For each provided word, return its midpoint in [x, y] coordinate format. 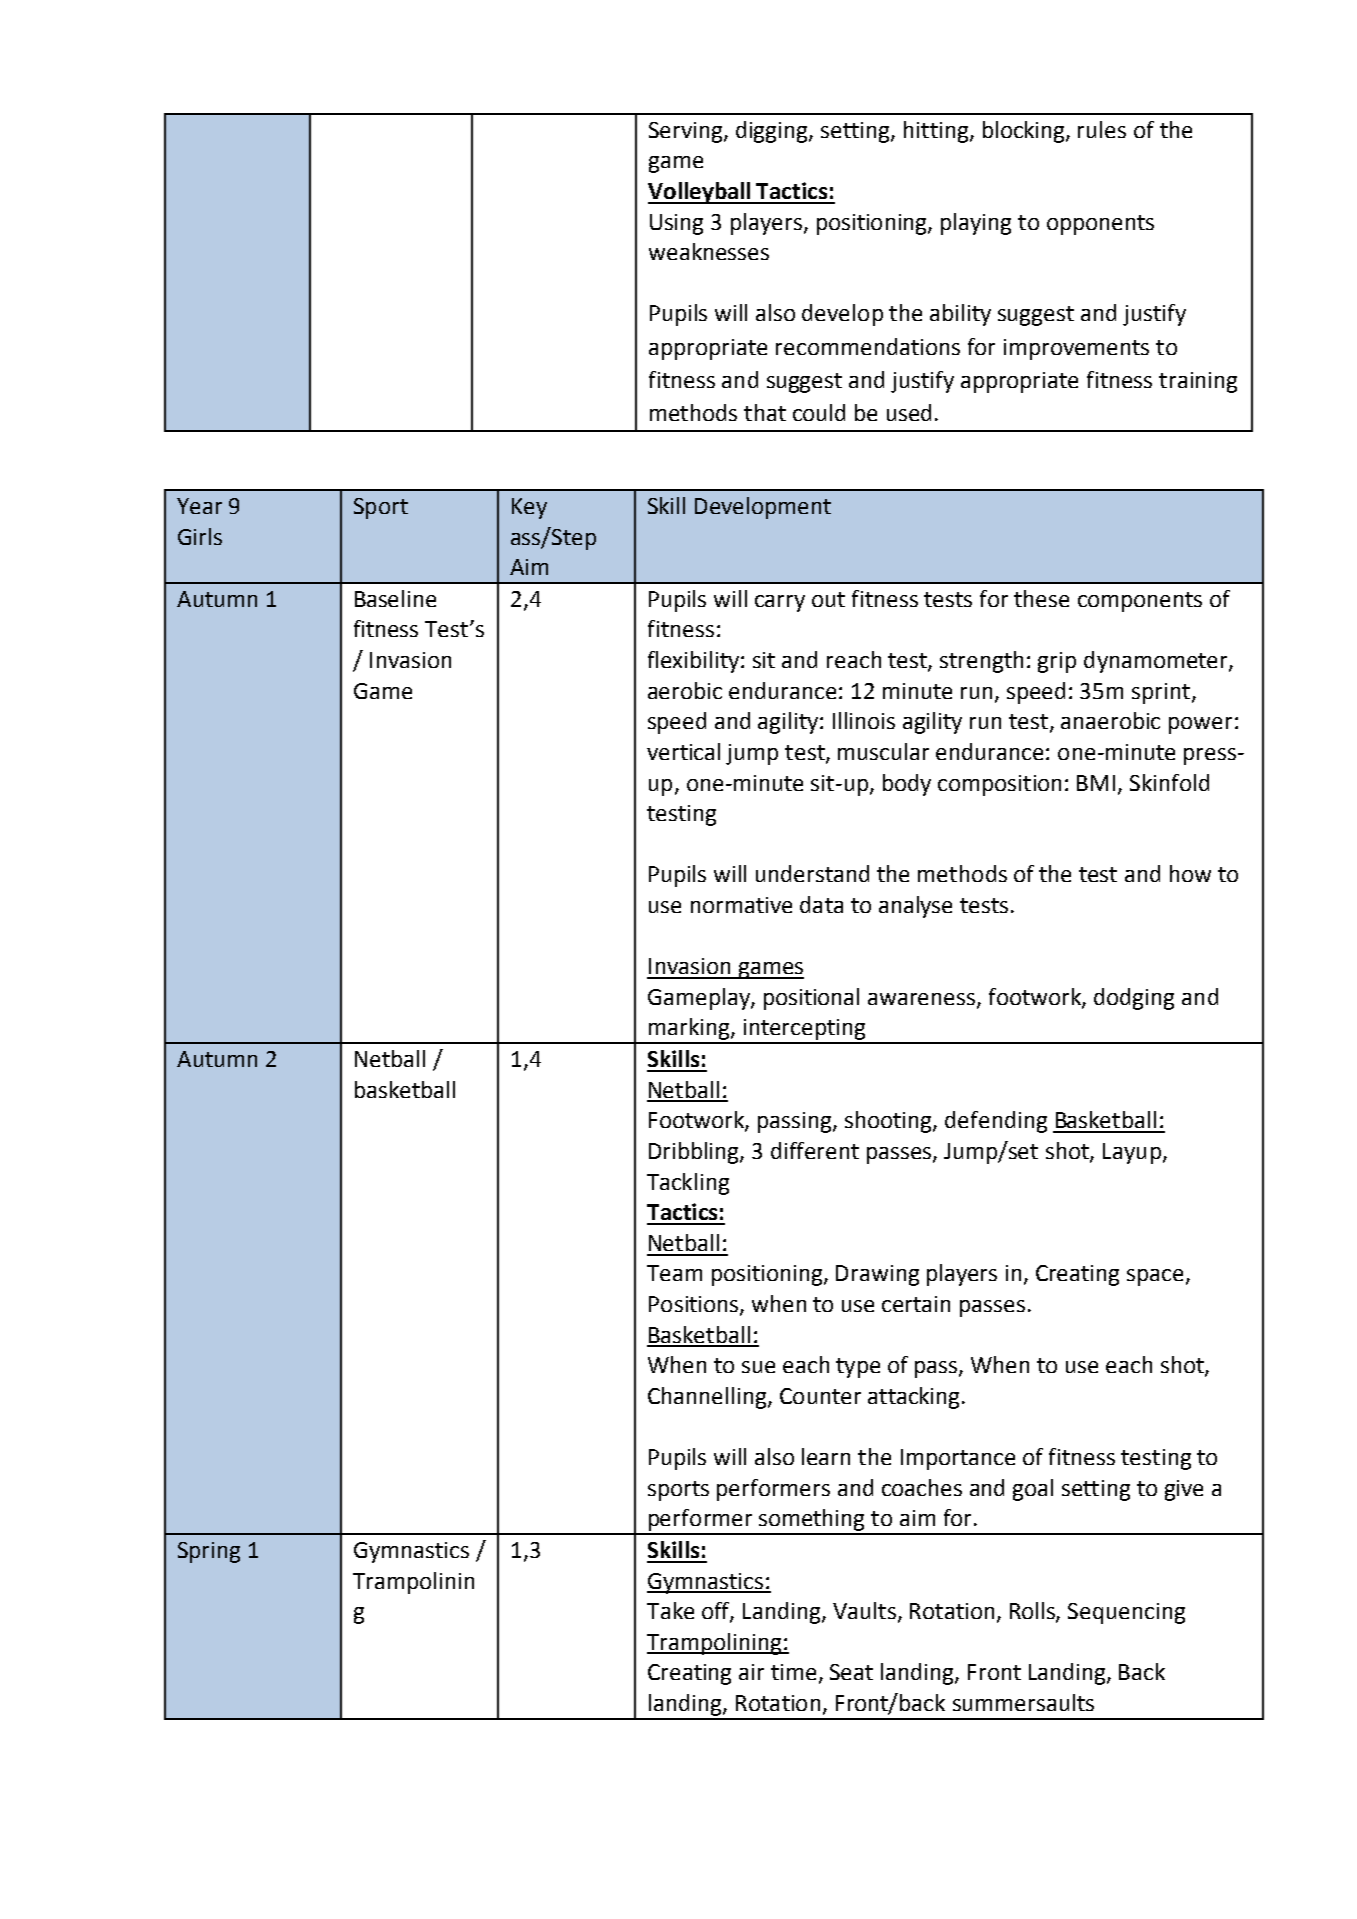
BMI [1096, 783]
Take [670, 1610]
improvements [1076, 349]
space [1155, 1277]
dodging [1134, 999]
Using [676, 224]
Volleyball [700, 193]
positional [811, 999]
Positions [695, 1305]
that [765, 412]
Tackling [688, 1184]
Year [199, 506]
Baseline [395, 598]
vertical [683, 751]
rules [1102, 129]
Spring [209, 1552]
